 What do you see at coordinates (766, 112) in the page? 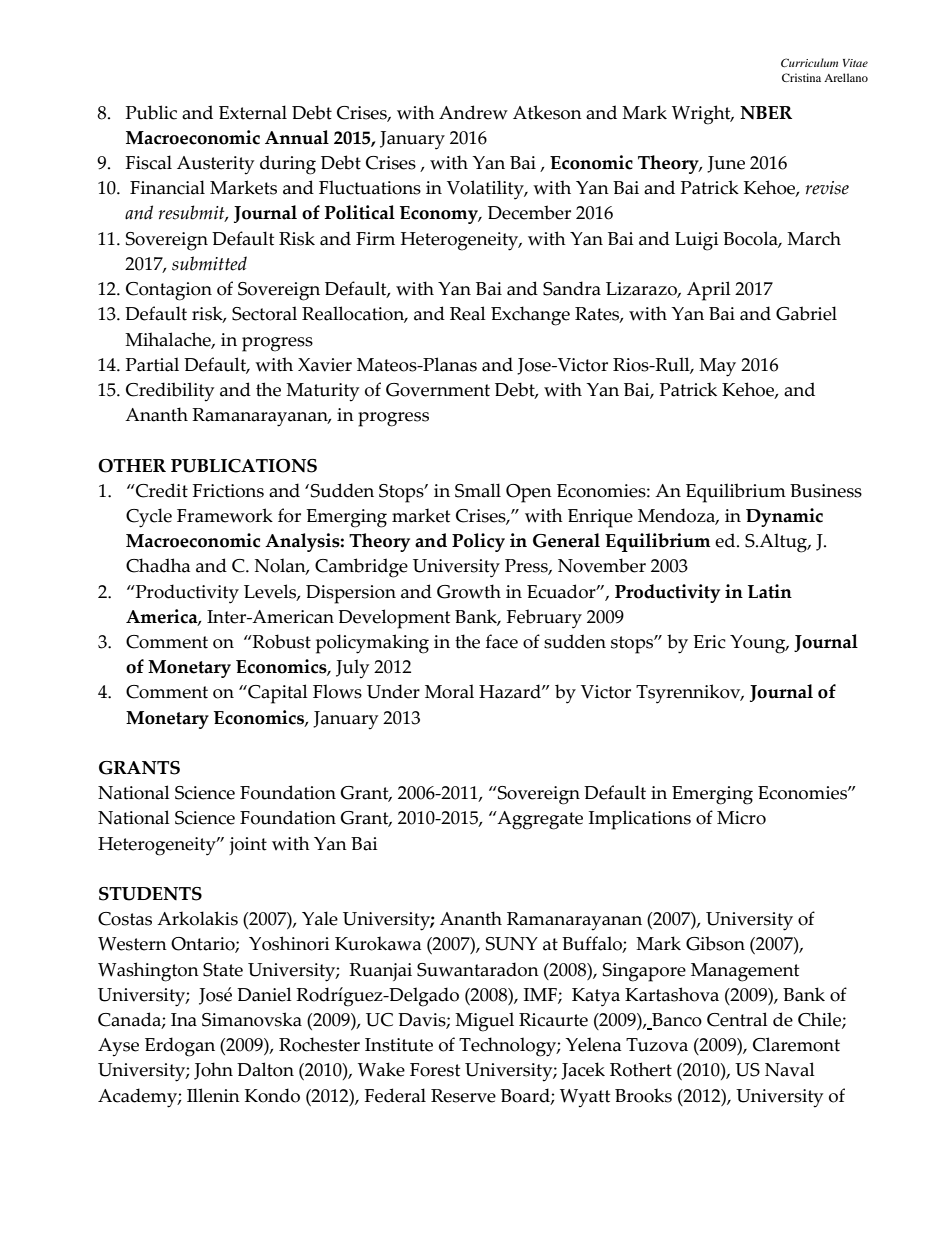
I see `NBER` at bounding box center [766, 112].
